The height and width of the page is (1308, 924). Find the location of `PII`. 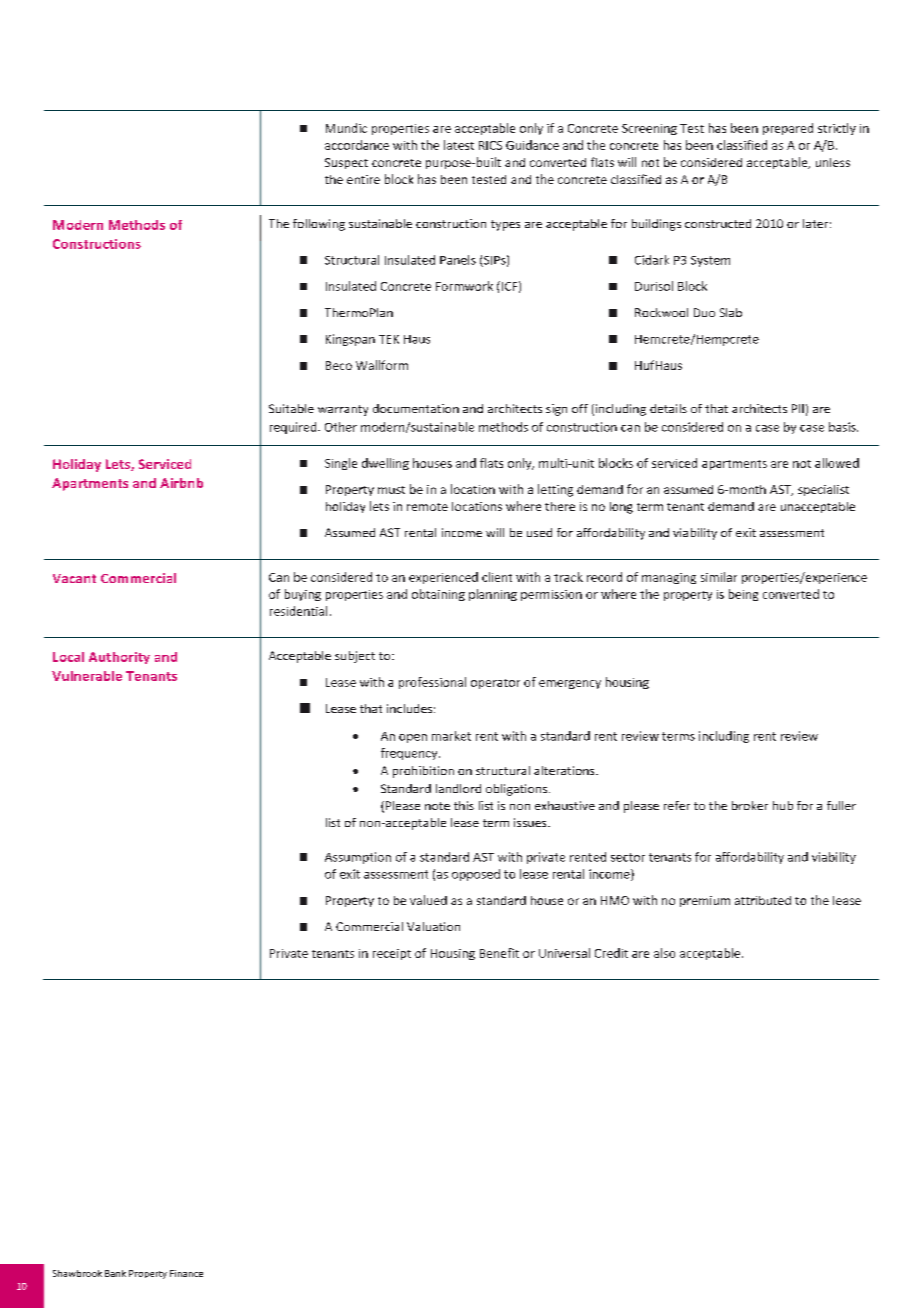

PII is located at coordinates (798, 408).
